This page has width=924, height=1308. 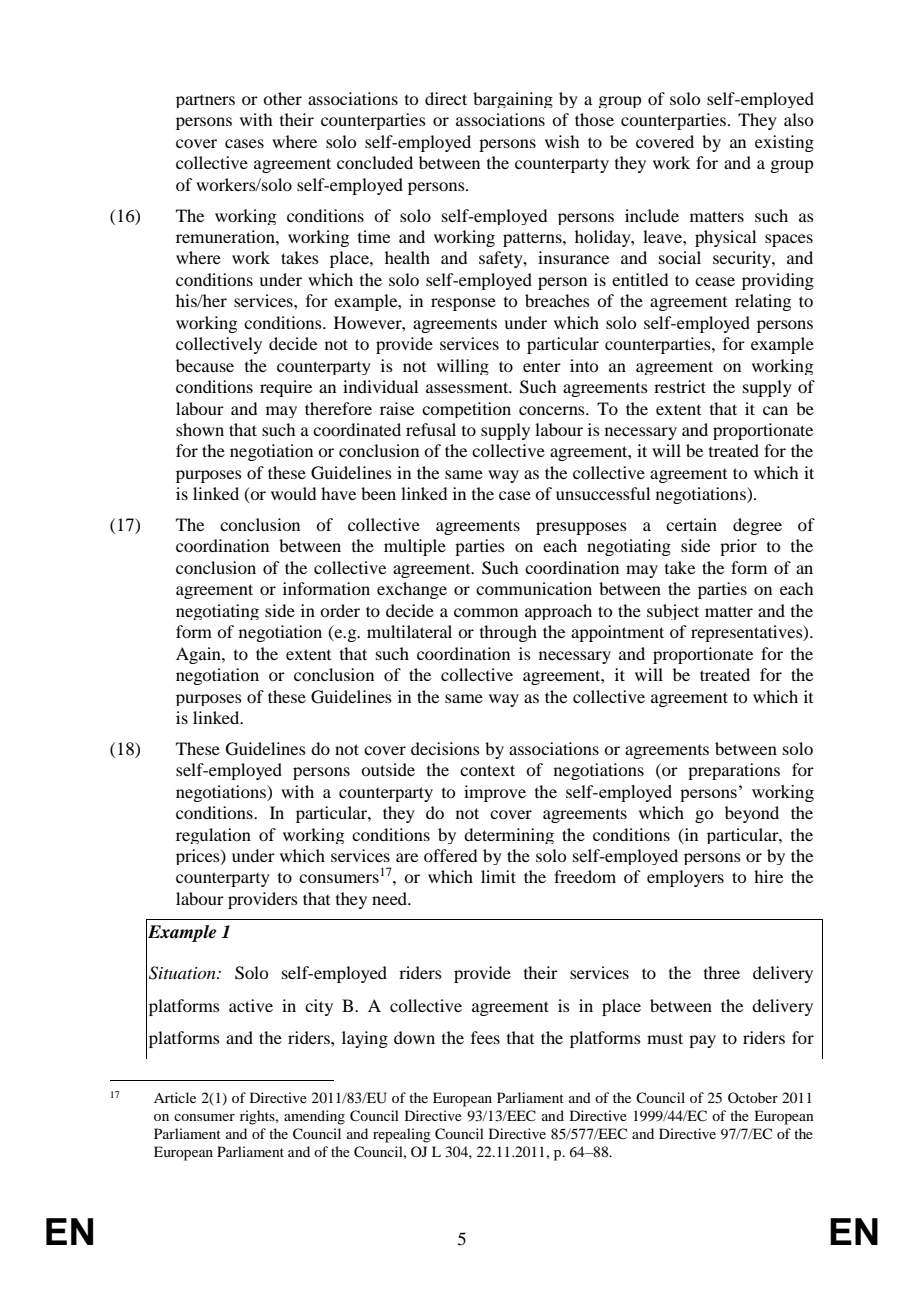 I want to click on limit, so click(x=498, y=876).
